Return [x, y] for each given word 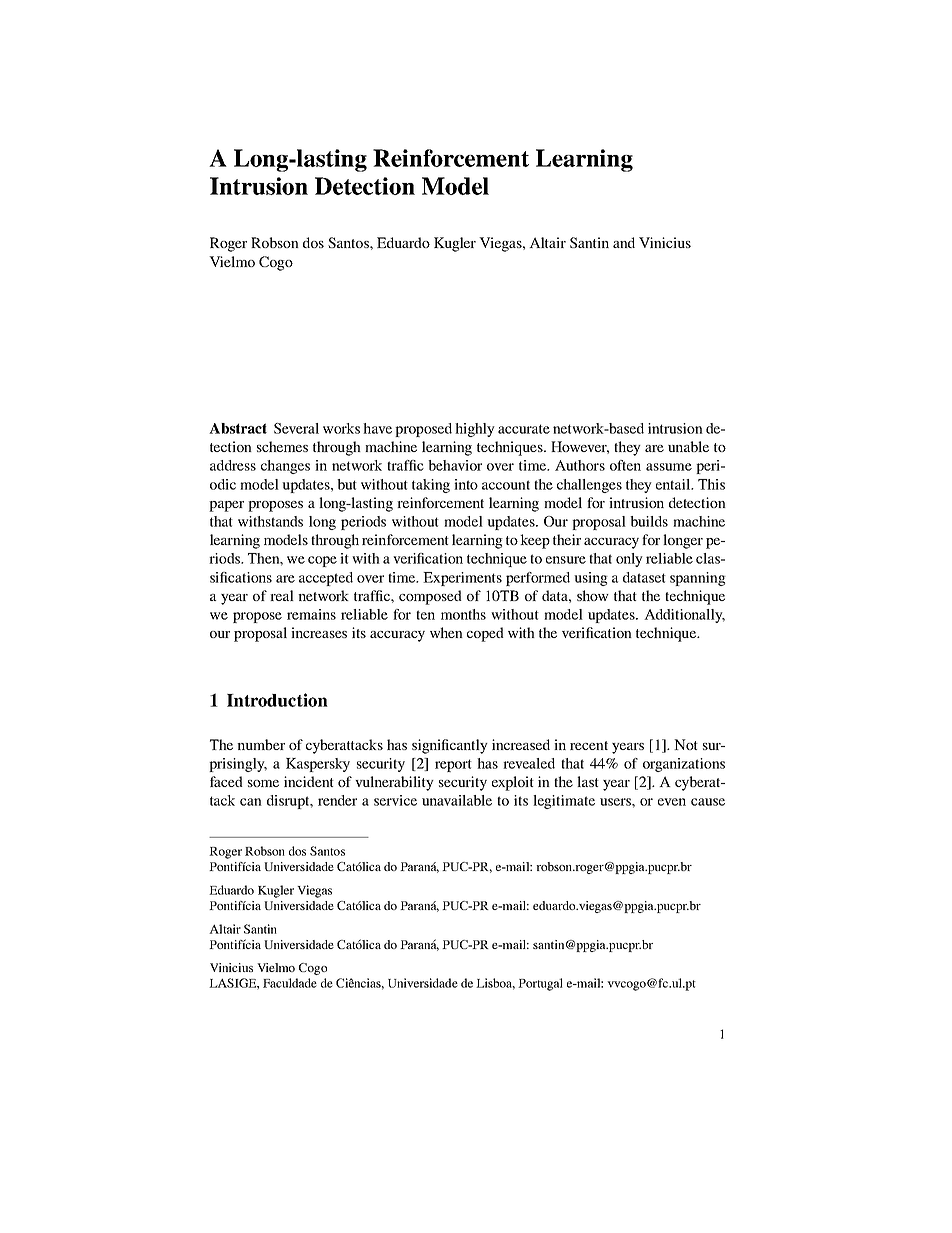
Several [296, 428]
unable [688, 446]
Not [686, 744]
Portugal [540, 984]
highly [475, 430]
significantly [450, 746]
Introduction [277, 700]
